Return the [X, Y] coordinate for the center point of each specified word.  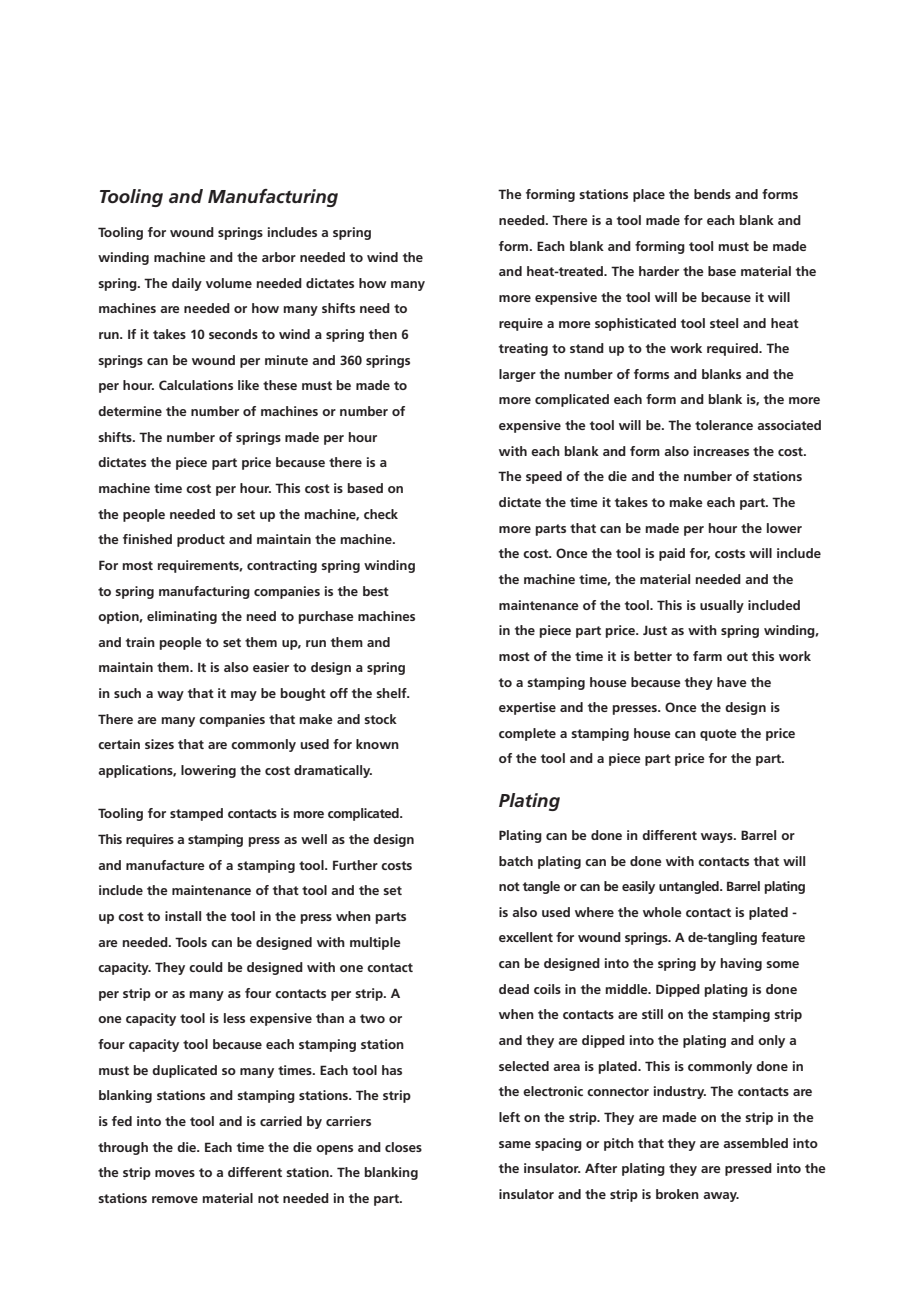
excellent [526, 937]
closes [403, 1147]
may [244, 696]
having [741, 964]
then [383, 334]
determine [130, 411]
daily [187, 284]
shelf [392, 693]
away [721, 1197]
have [732, 682]
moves [175, 1173]
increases [721, 451]
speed [544, 477]
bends [712, 194]
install [183, 916]
